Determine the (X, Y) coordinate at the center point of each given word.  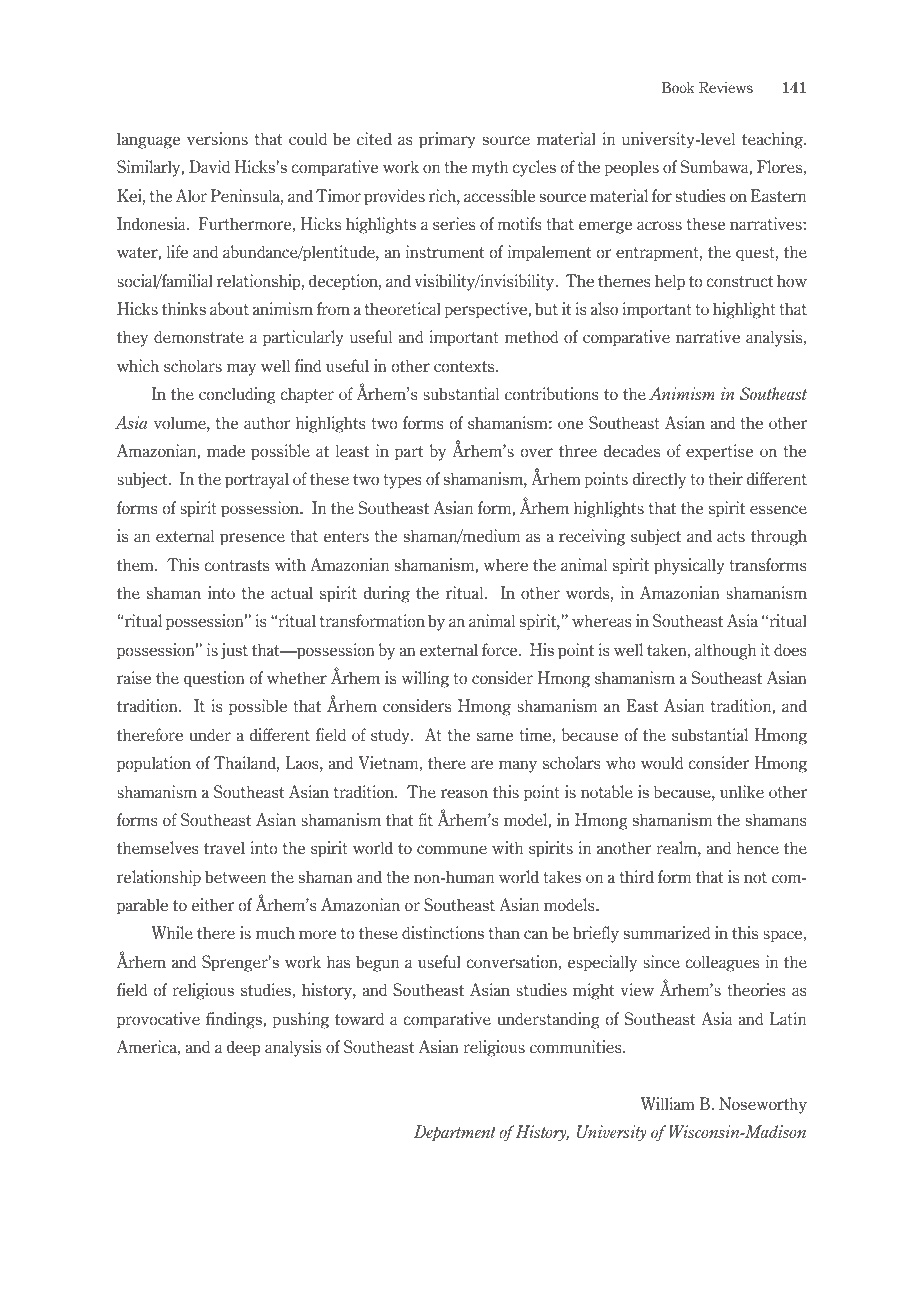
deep (244, 1048)
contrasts (236, 565)
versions (217, 138)
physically (689, 566)
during (387, 594)
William (668, 1104)
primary (447, 140)
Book (678, 87)
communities (577, 1046)
